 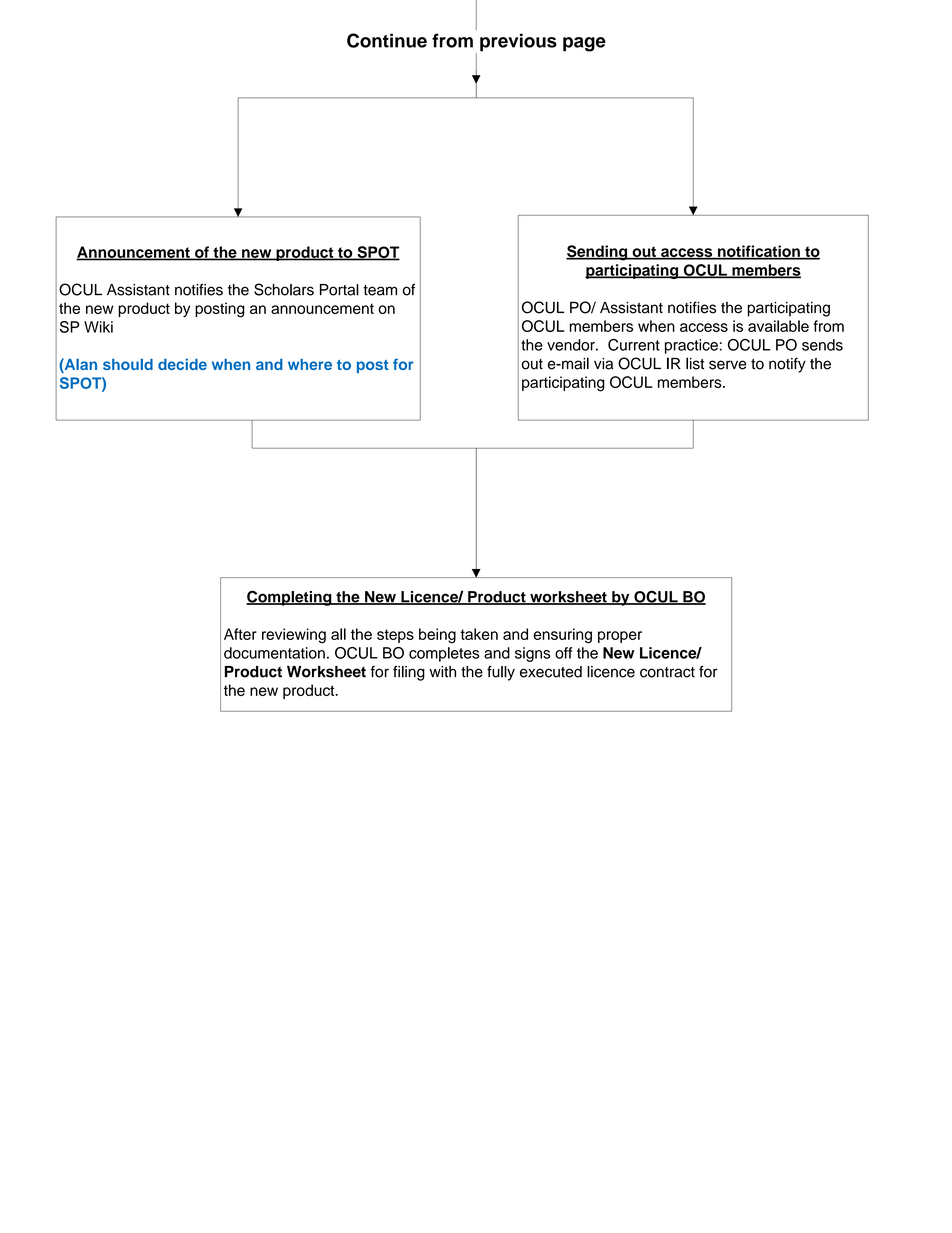 What do you see at coordinates (728, 365) in the document?
I see `serve` at bounding box center [728, 365].
